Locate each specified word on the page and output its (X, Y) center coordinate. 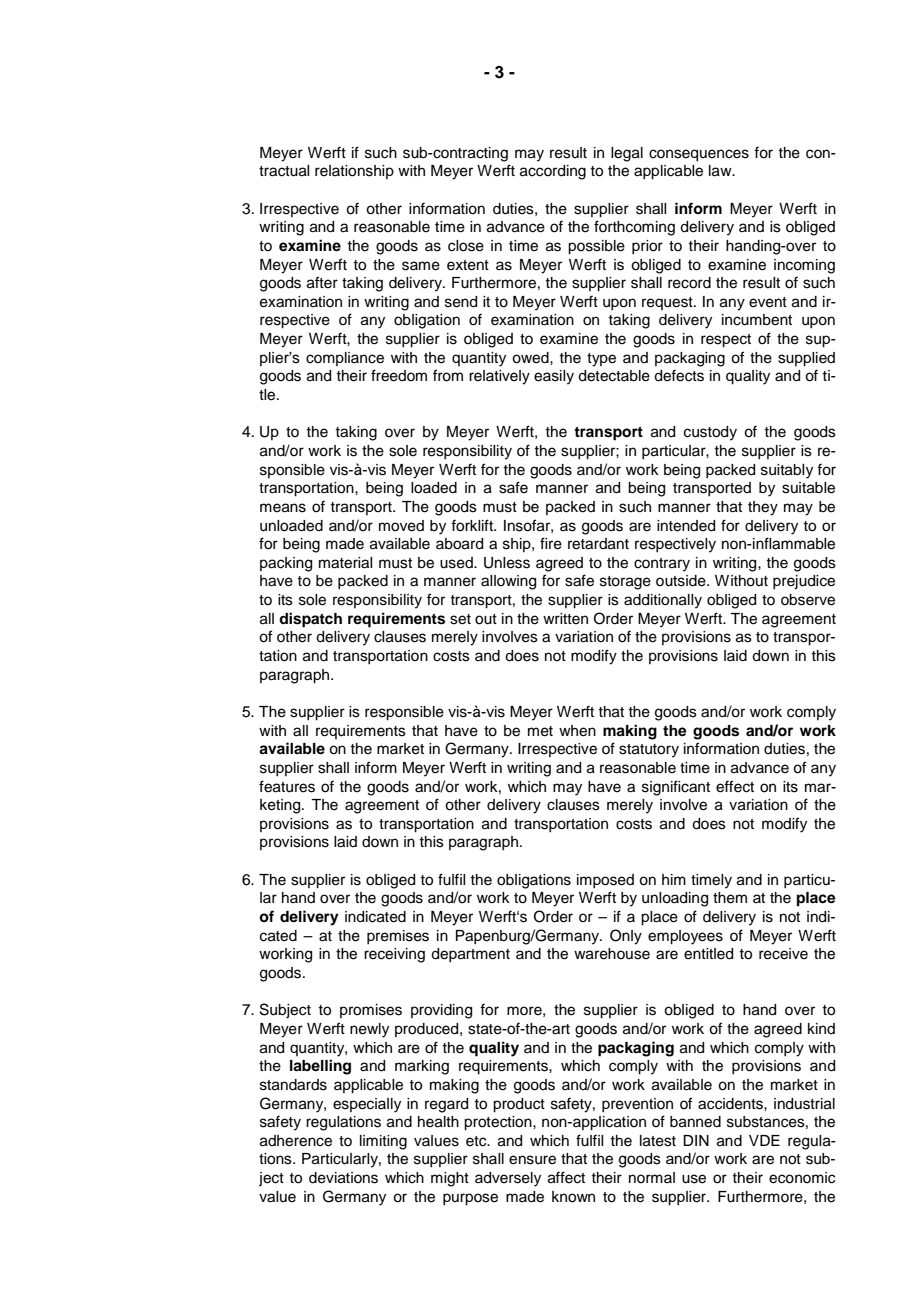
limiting (383, 1142)
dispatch (310, 620)
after (322, 282)
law (721, 171)
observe (808, 600)
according (553, 172)
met (540, 731)
